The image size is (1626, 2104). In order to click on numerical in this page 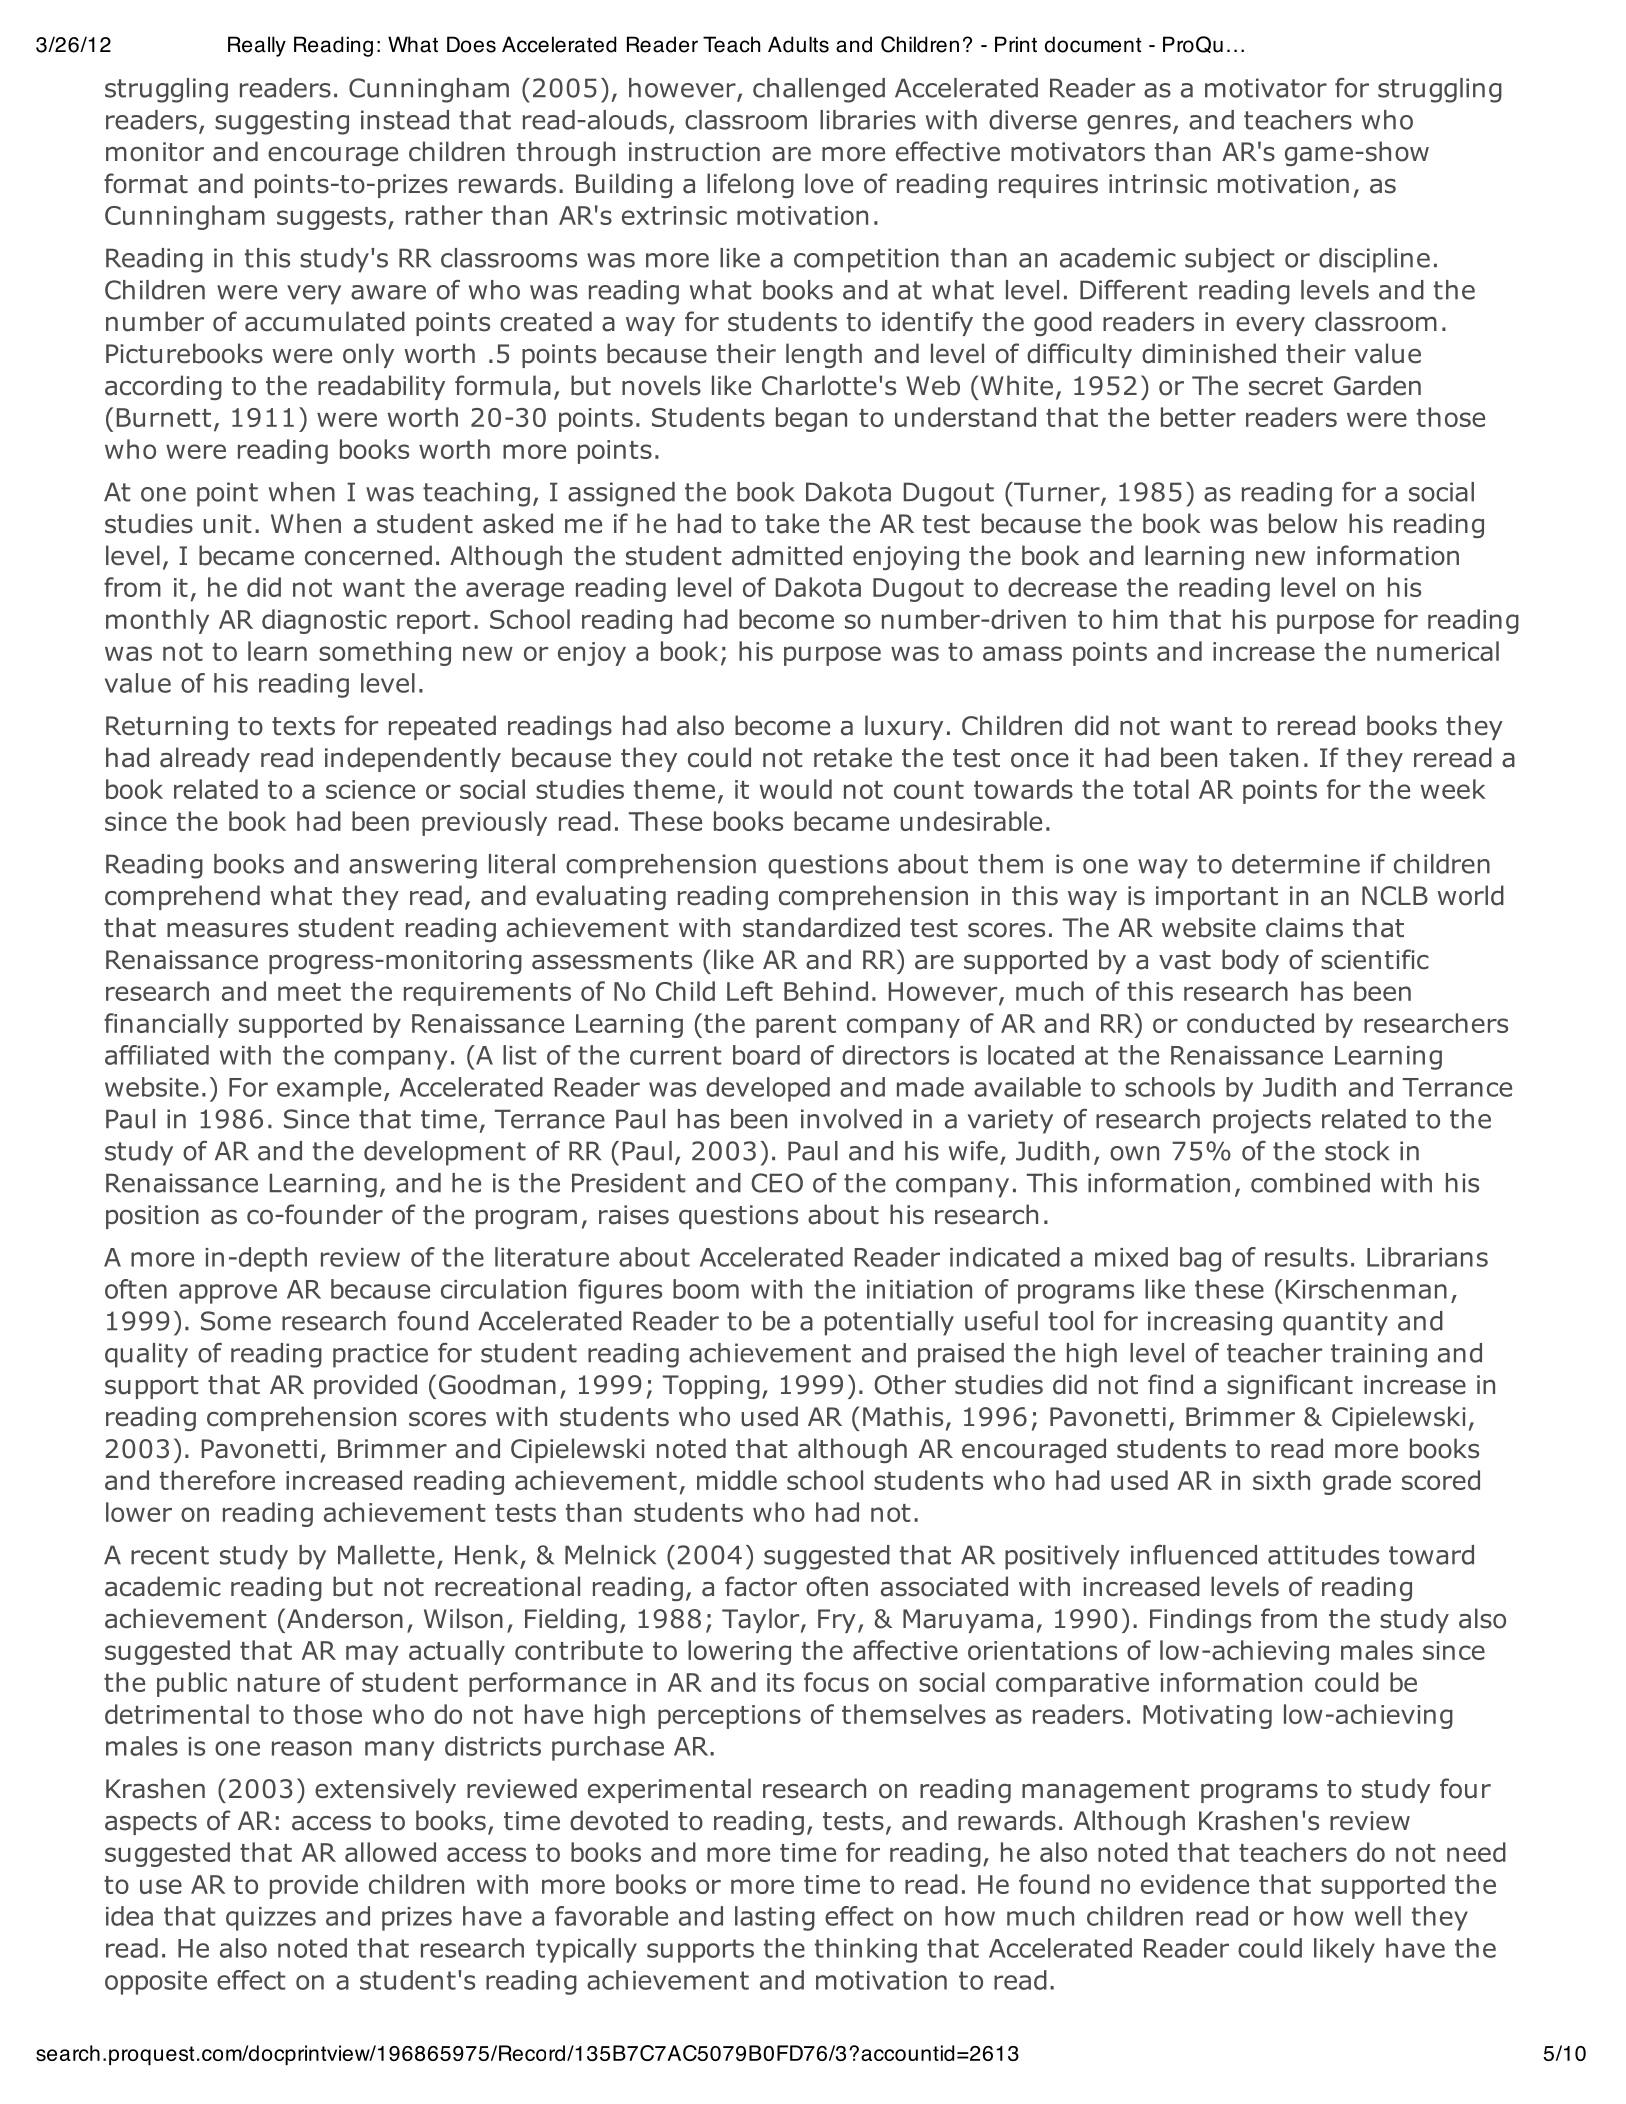, I will do `click(1438, 651)`.
